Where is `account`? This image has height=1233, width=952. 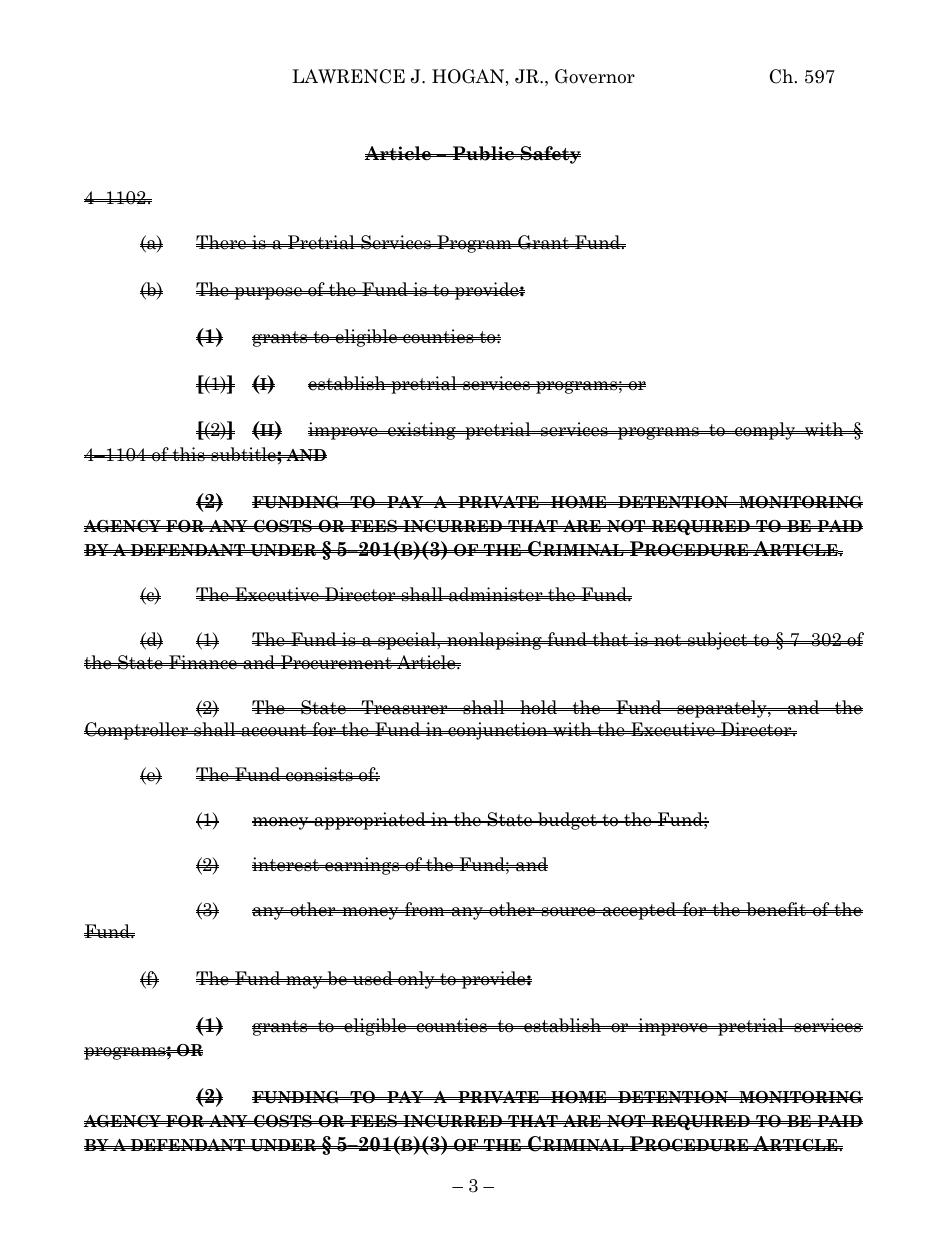 account is located at coordinates (274, 730).
